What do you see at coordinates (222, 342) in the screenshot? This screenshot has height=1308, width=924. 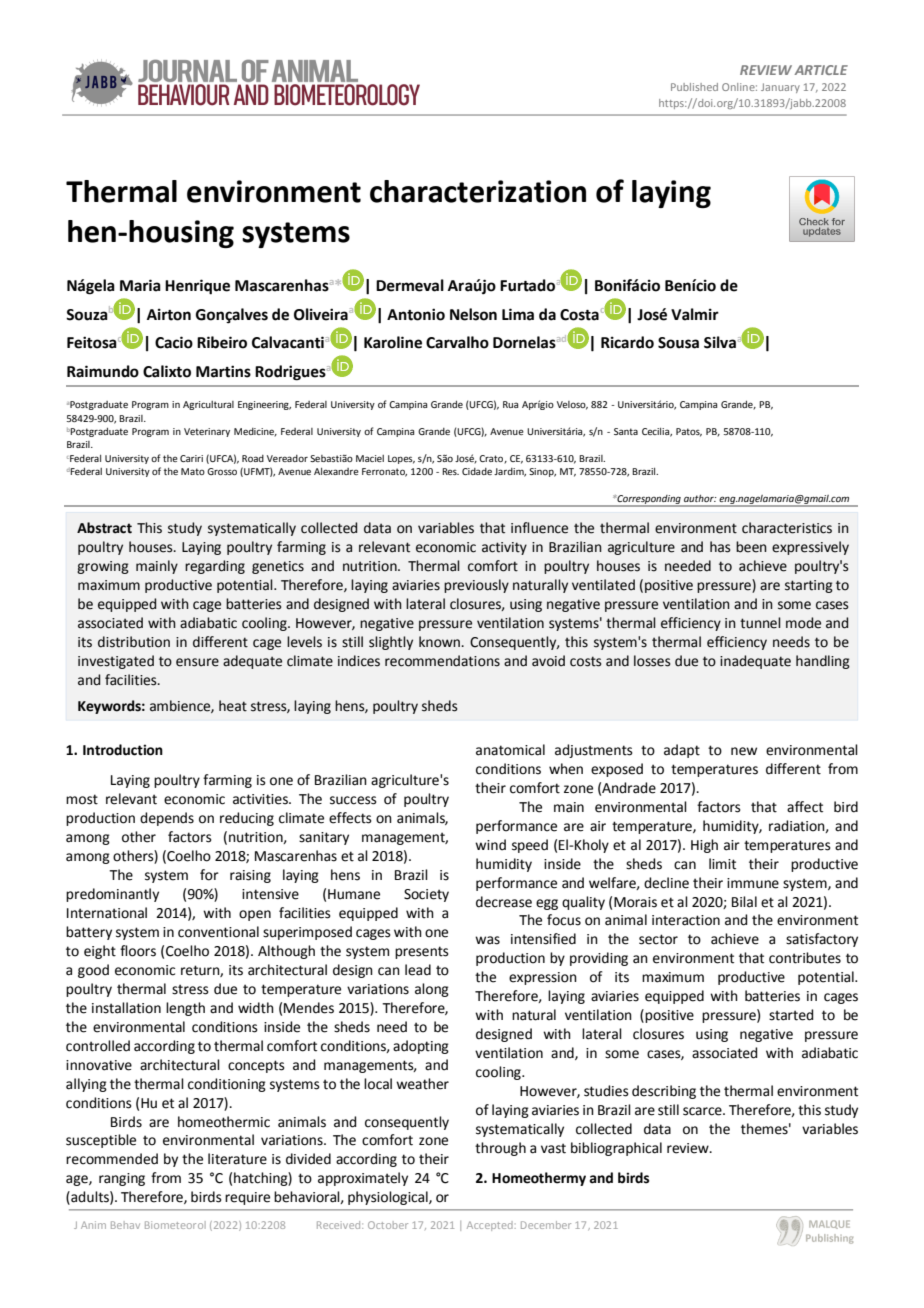 I see `Ribeiro` at bounding box center [222, 342].
